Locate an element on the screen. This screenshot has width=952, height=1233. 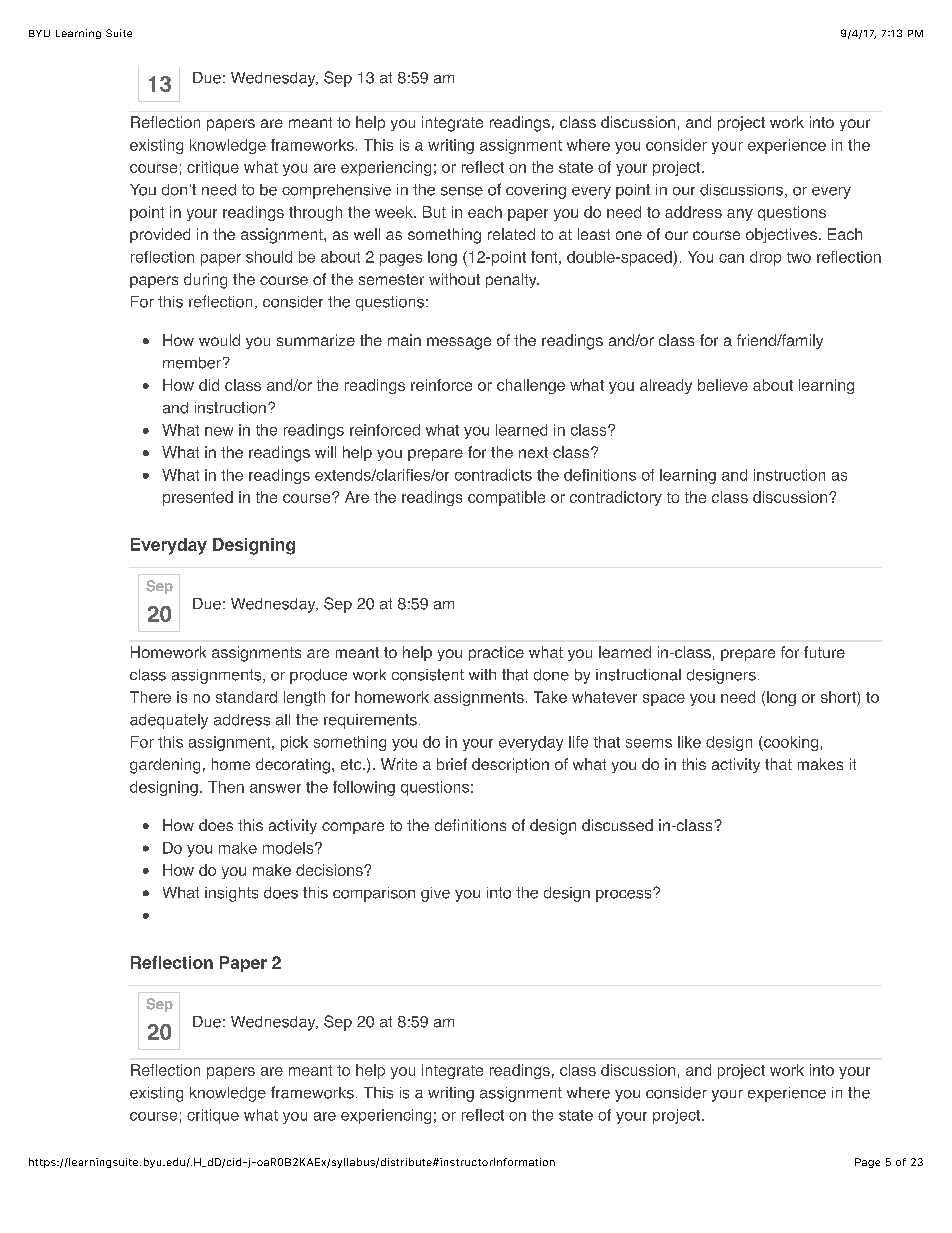
contradictory is located at coordinates (616, 498).
